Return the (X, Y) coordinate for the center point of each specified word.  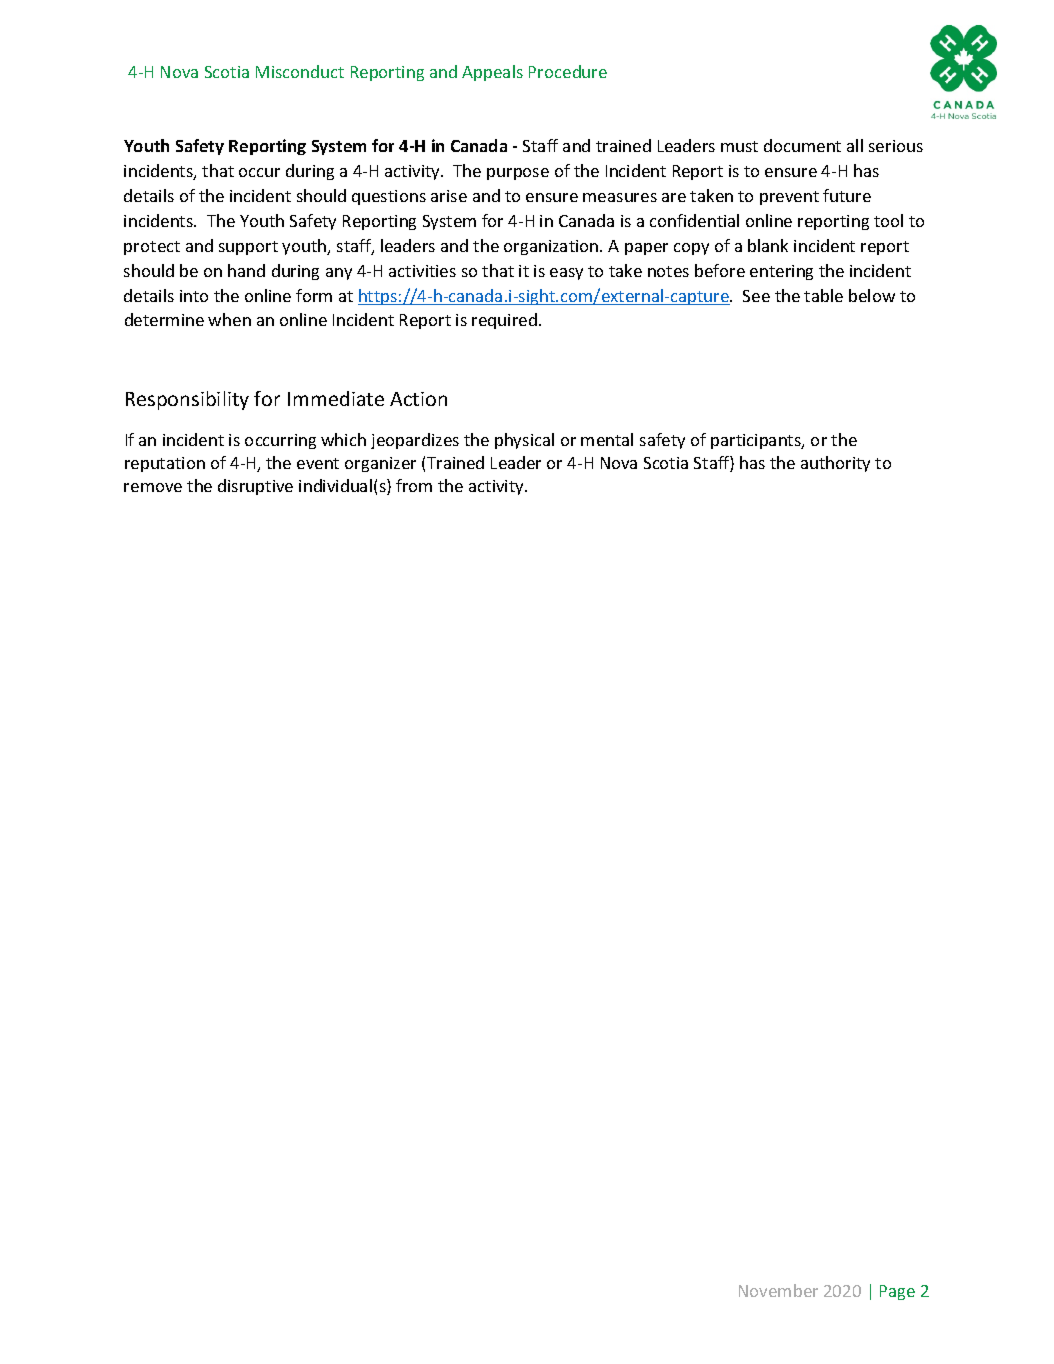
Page (897, 1292)
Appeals (492, 73)
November (778, 1290)
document (802, 145)
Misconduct (300, 71)
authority (835, 464)
